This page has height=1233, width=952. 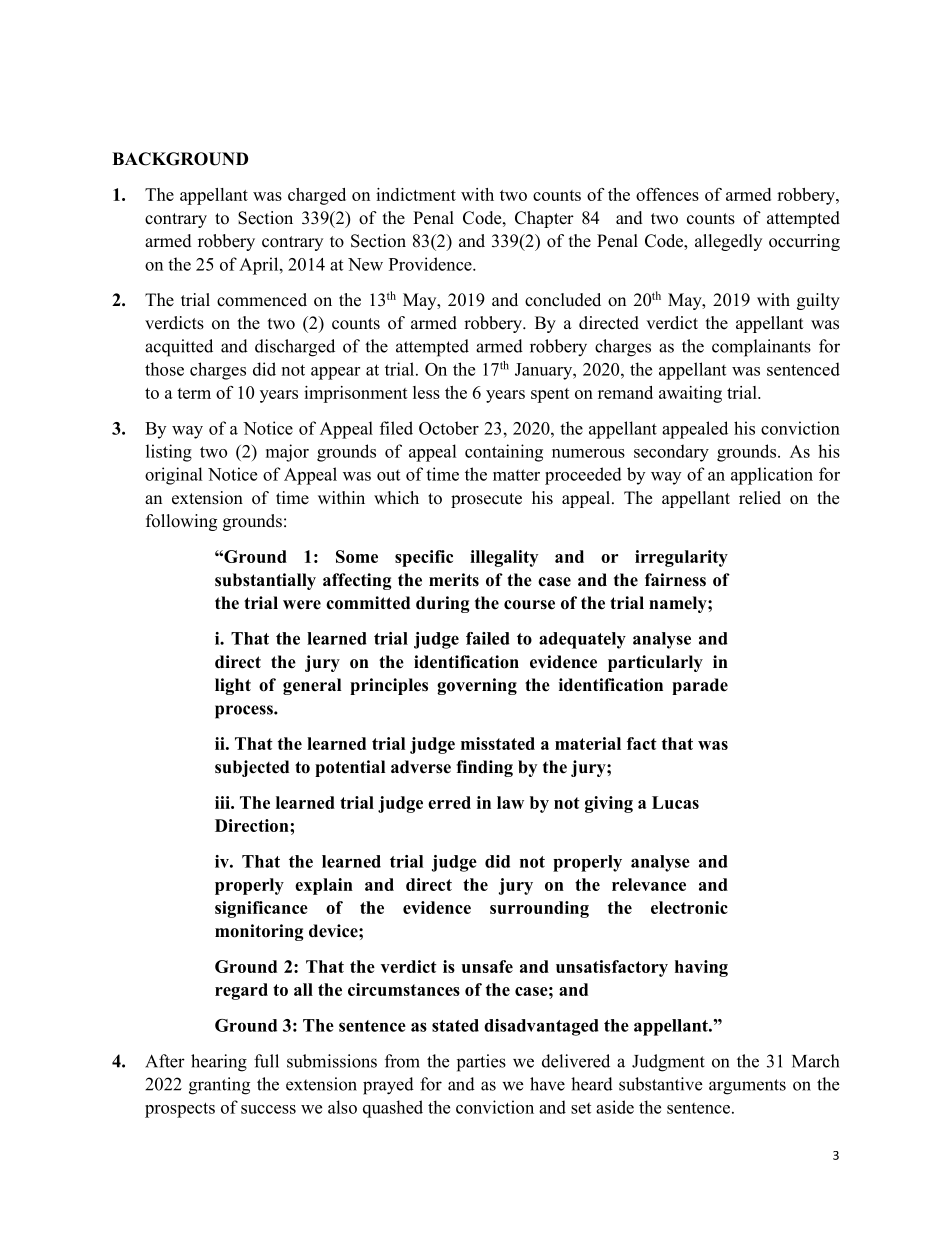 I want to click on parade, so click(x=700, y=686).
